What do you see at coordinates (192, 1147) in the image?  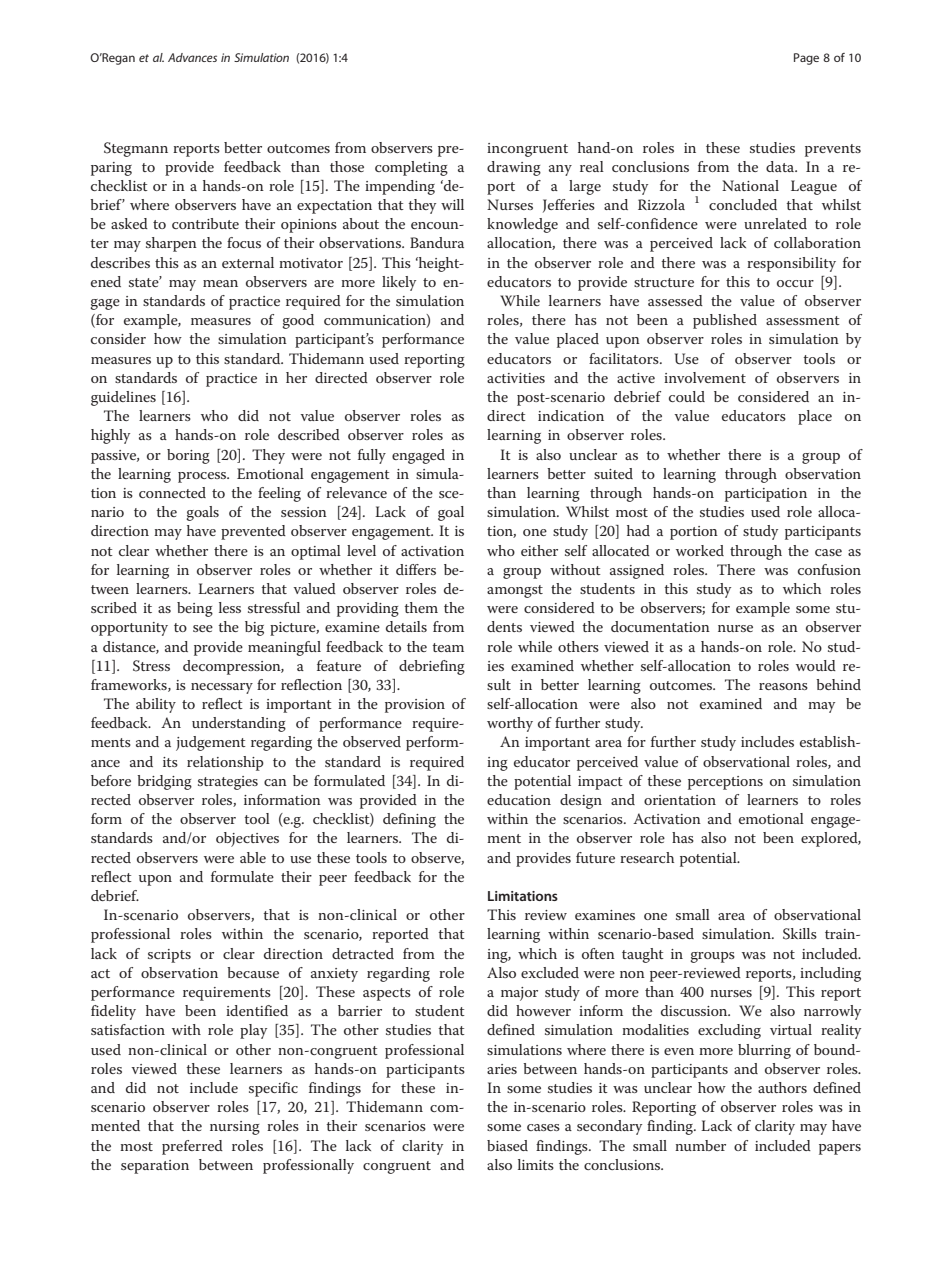 I see `preferred` at bounding box center [192, 1147].
